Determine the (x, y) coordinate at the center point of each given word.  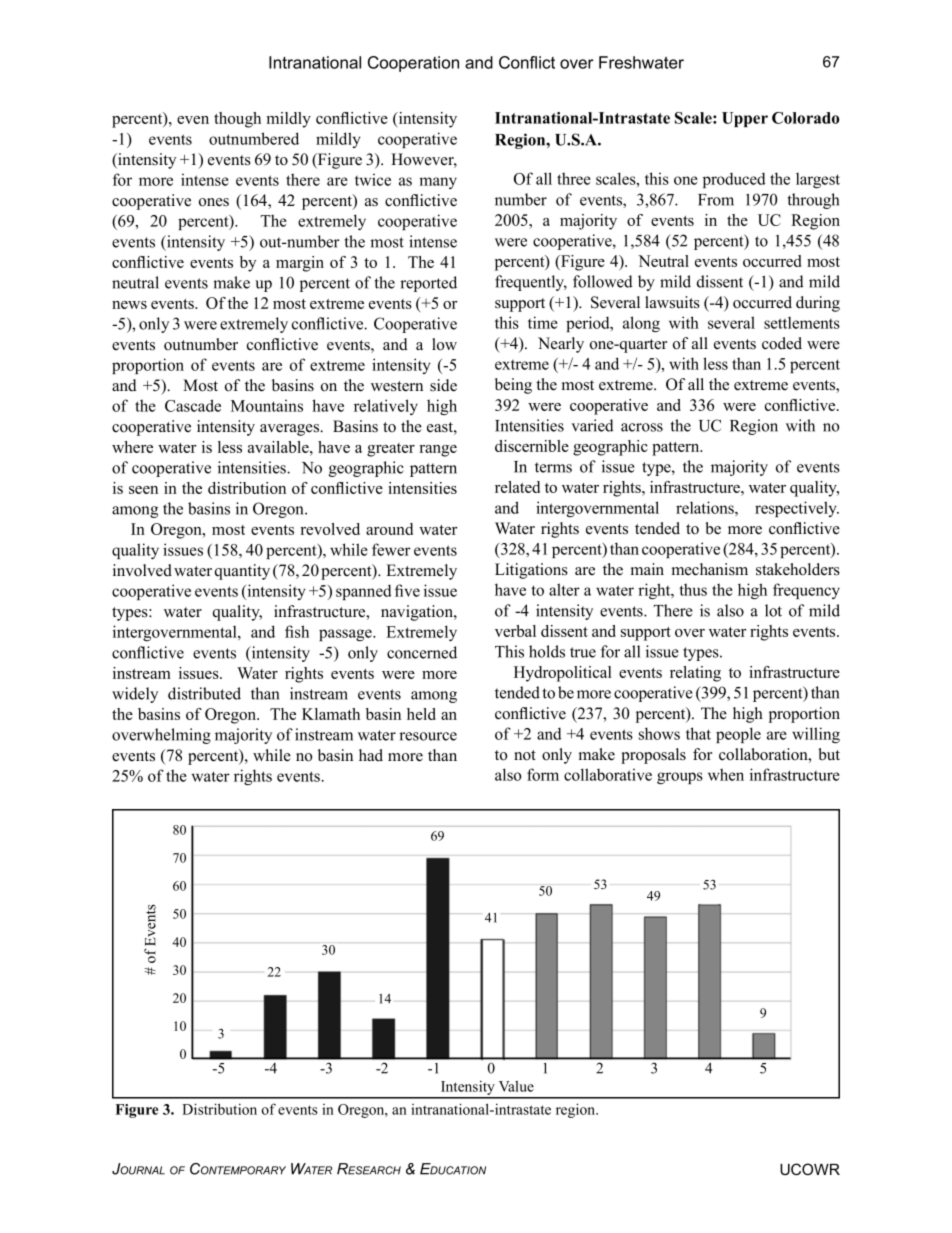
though (237, 120)
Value (516, 1086)
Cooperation (413, 64)
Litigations (531, 571)
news (129, 305)
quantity (242, 572)
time (543, 322)
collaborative (608, 774)
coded (782, 343)
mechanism (710, 569)
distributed (204, 693)
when (726, 774)
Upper (745, 119)
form (543, 774)
